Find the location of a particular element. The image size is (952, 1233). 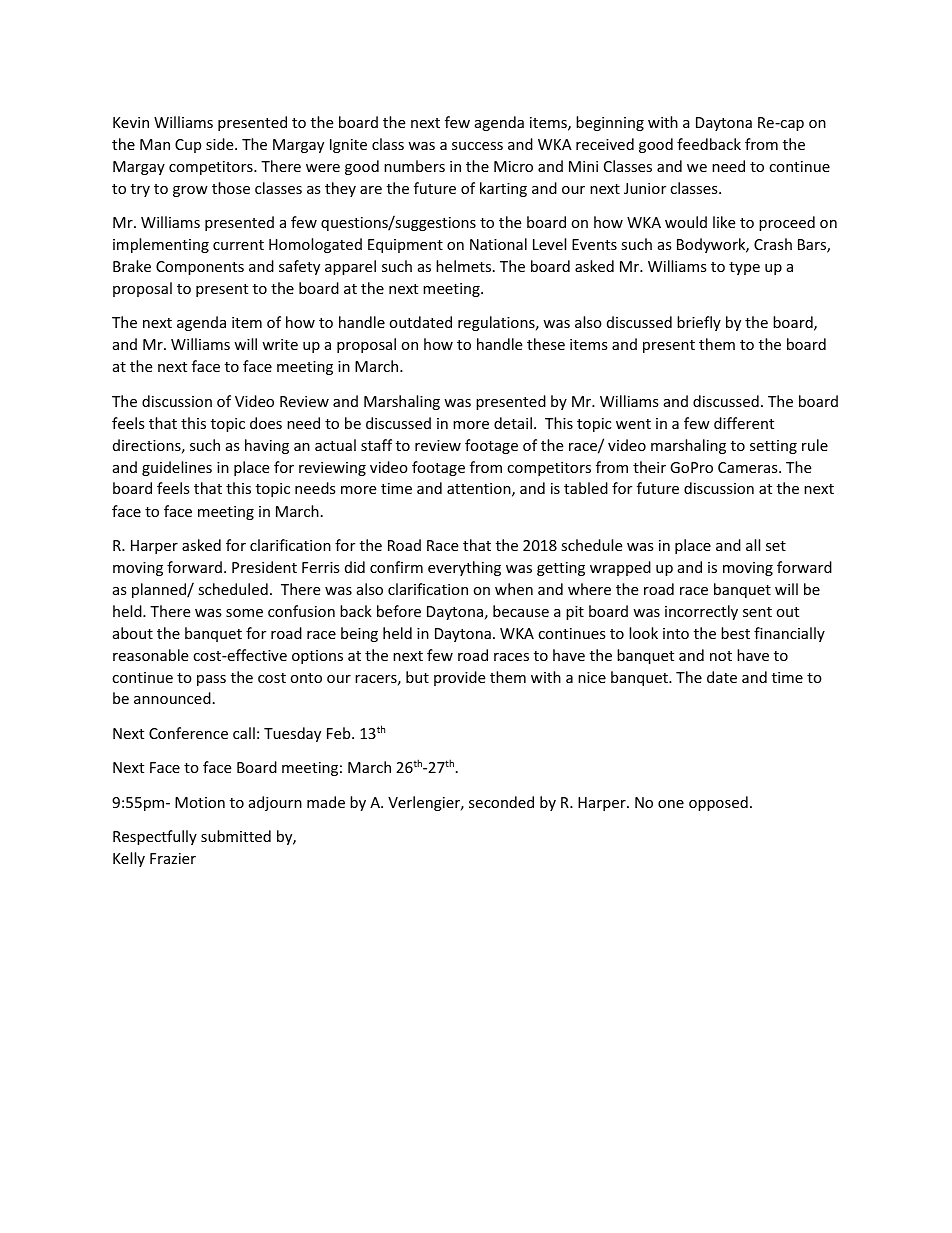

Cup is located at coordinates (188, 146).
